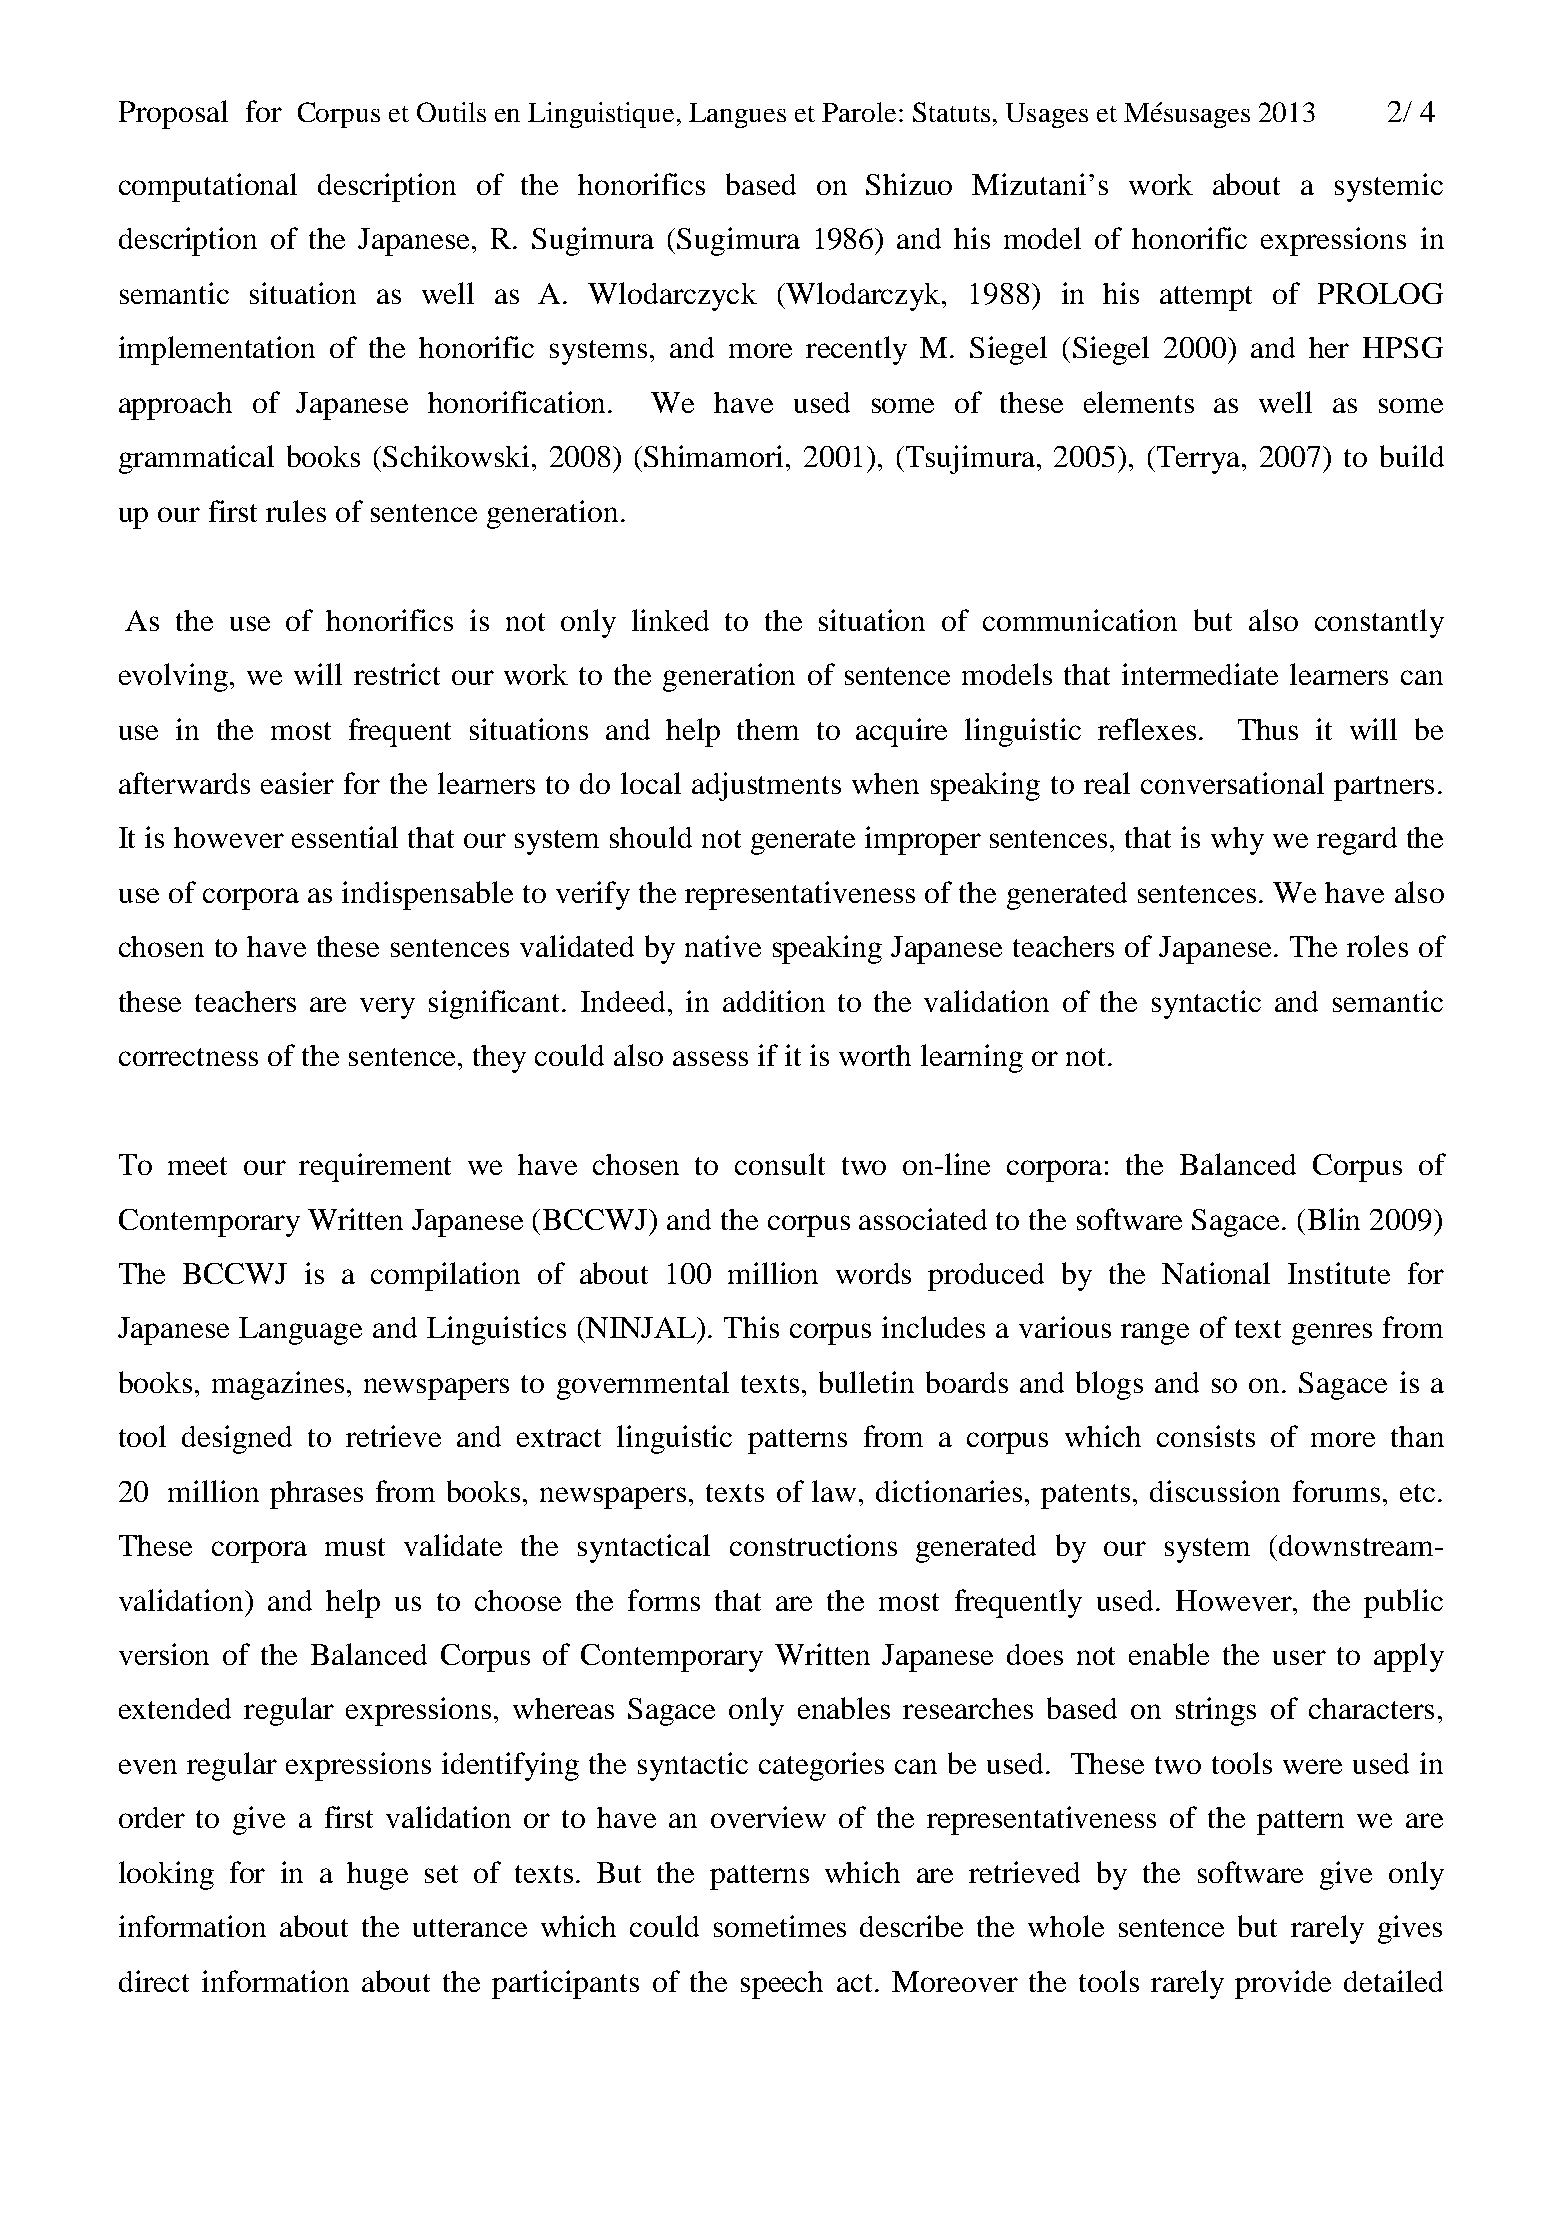  What do you see at coordinates (377, 1876) in the screenshot?
I see `huge` at bounding box center [377, 1876].
